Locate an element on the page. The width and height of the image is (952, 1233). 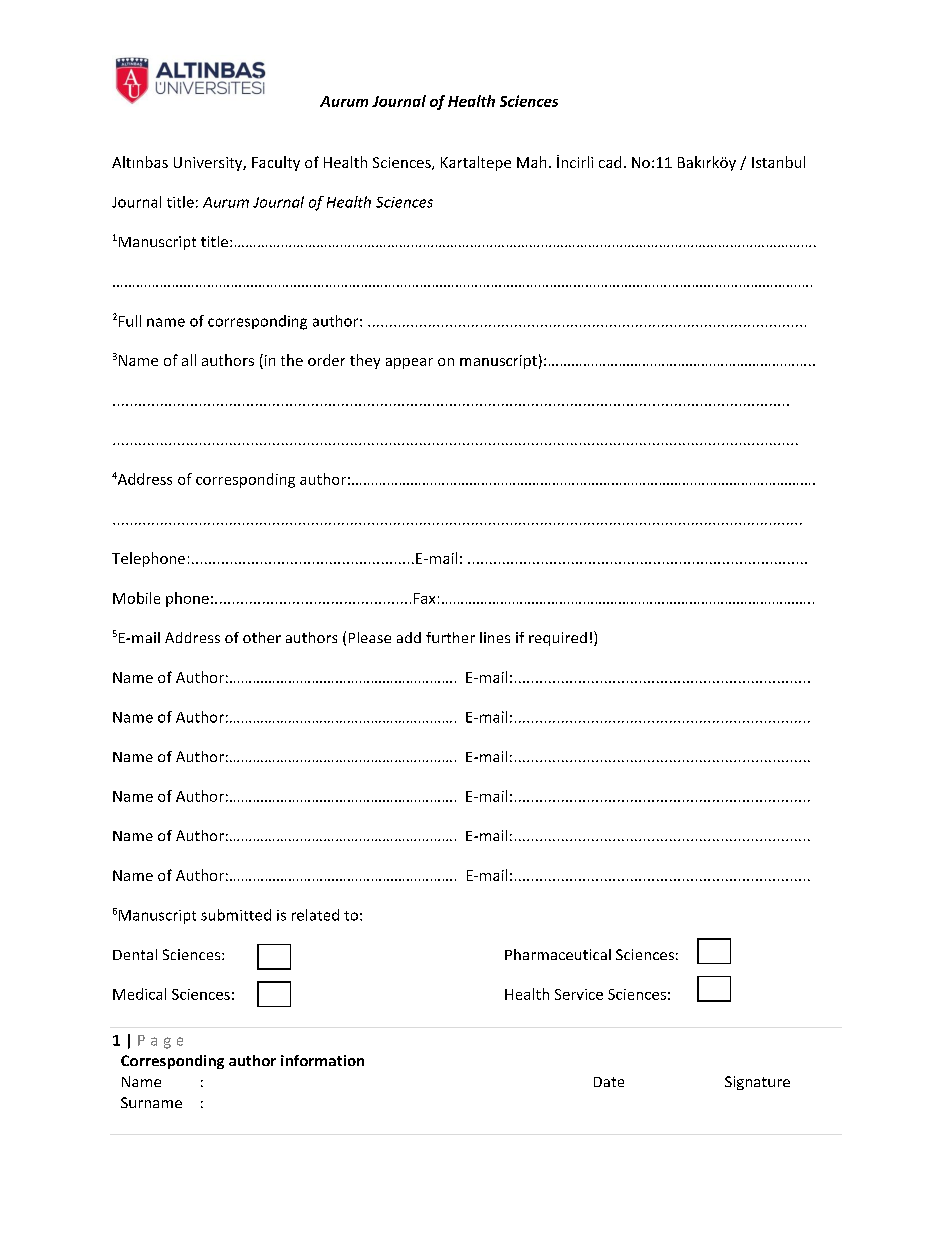
Mah is located at coordinates (531, 162).
